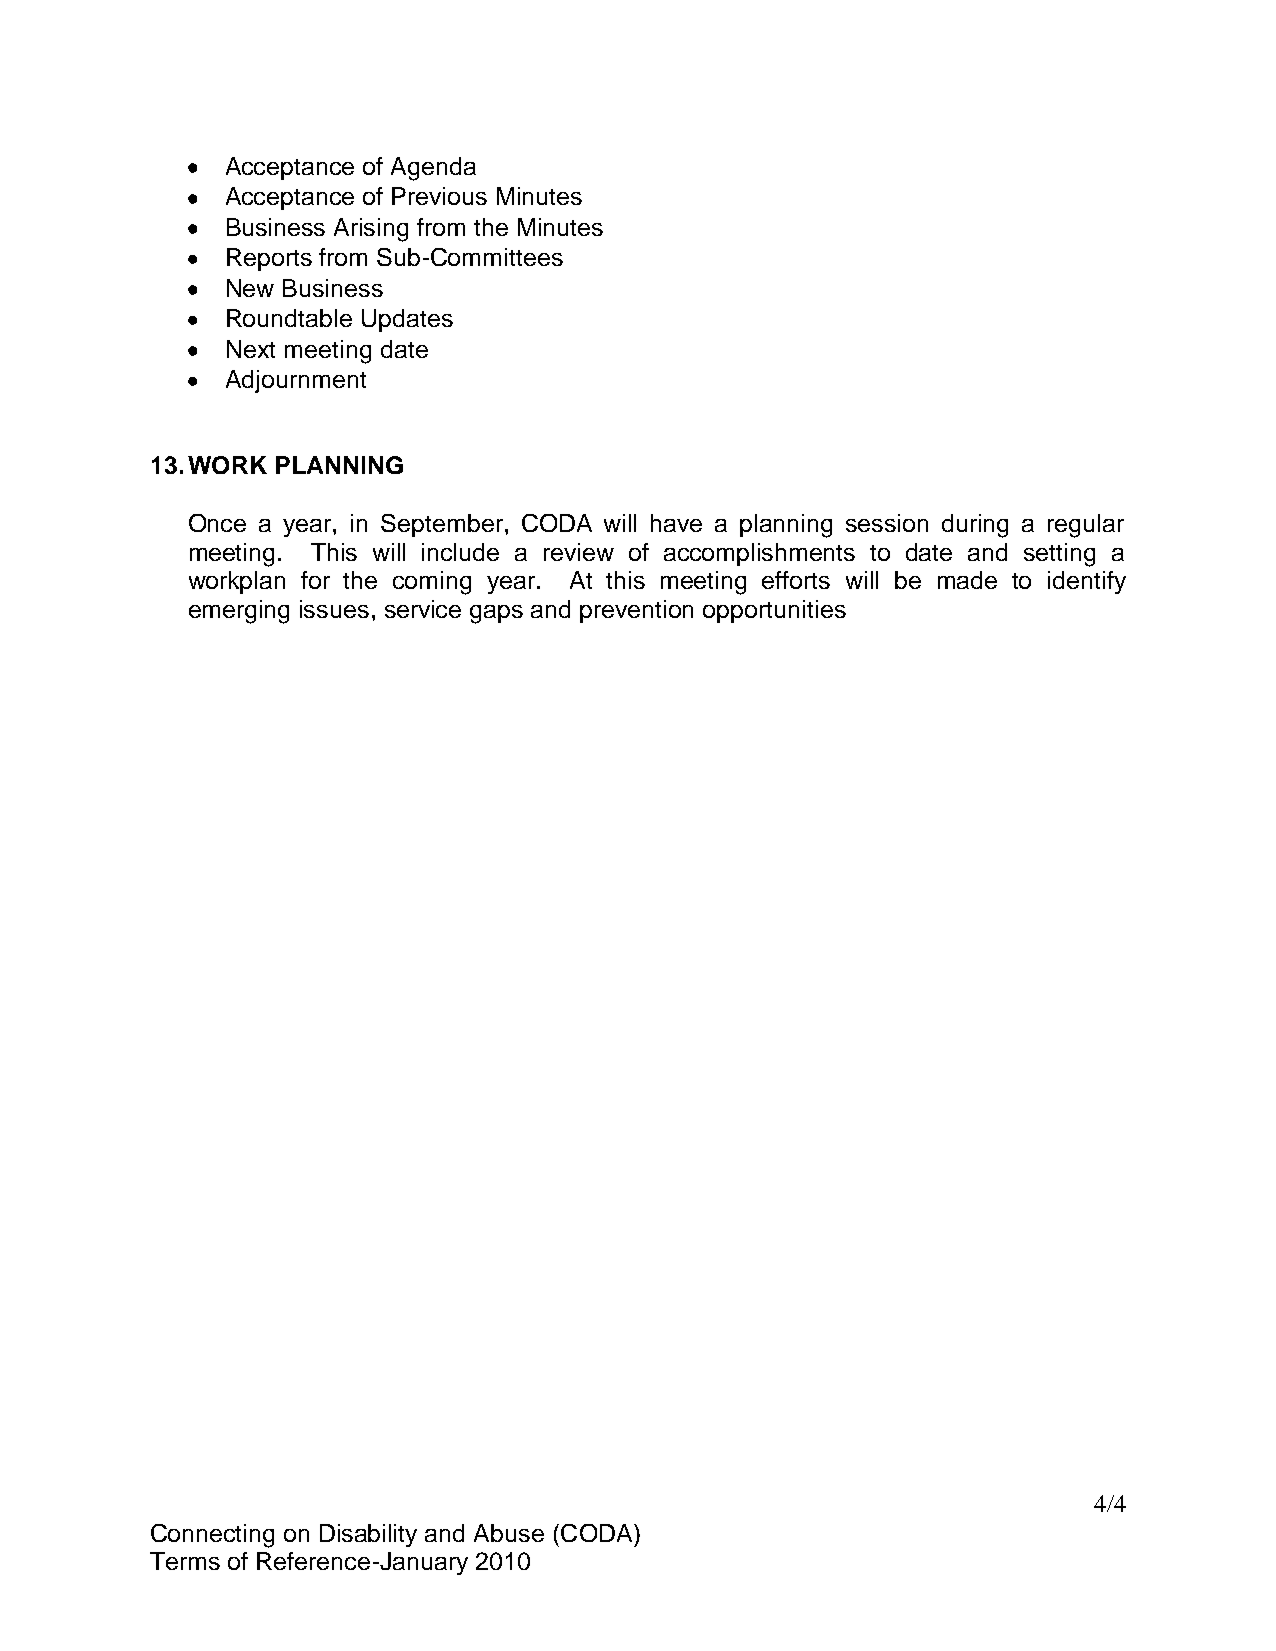 This screenshot has height=1651, width=1276. What do you see at coordinates (334, 609) in the screenshot?
I see `issues` at bounding box center [334, 609].
